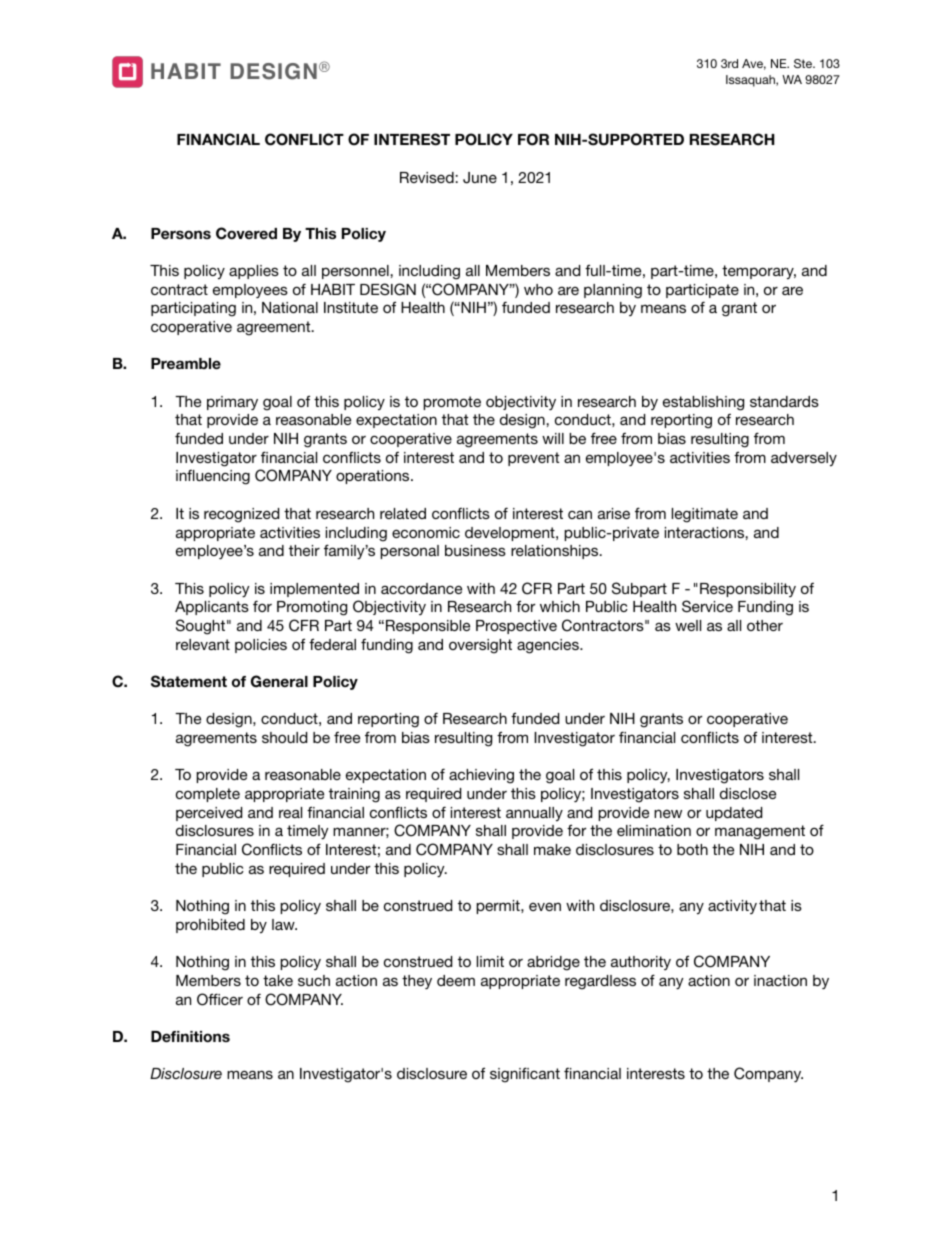 The height and width of the document is (1233, 952). Describe the element at coordinates (480, 178) in the document. I see `June` at that location.
